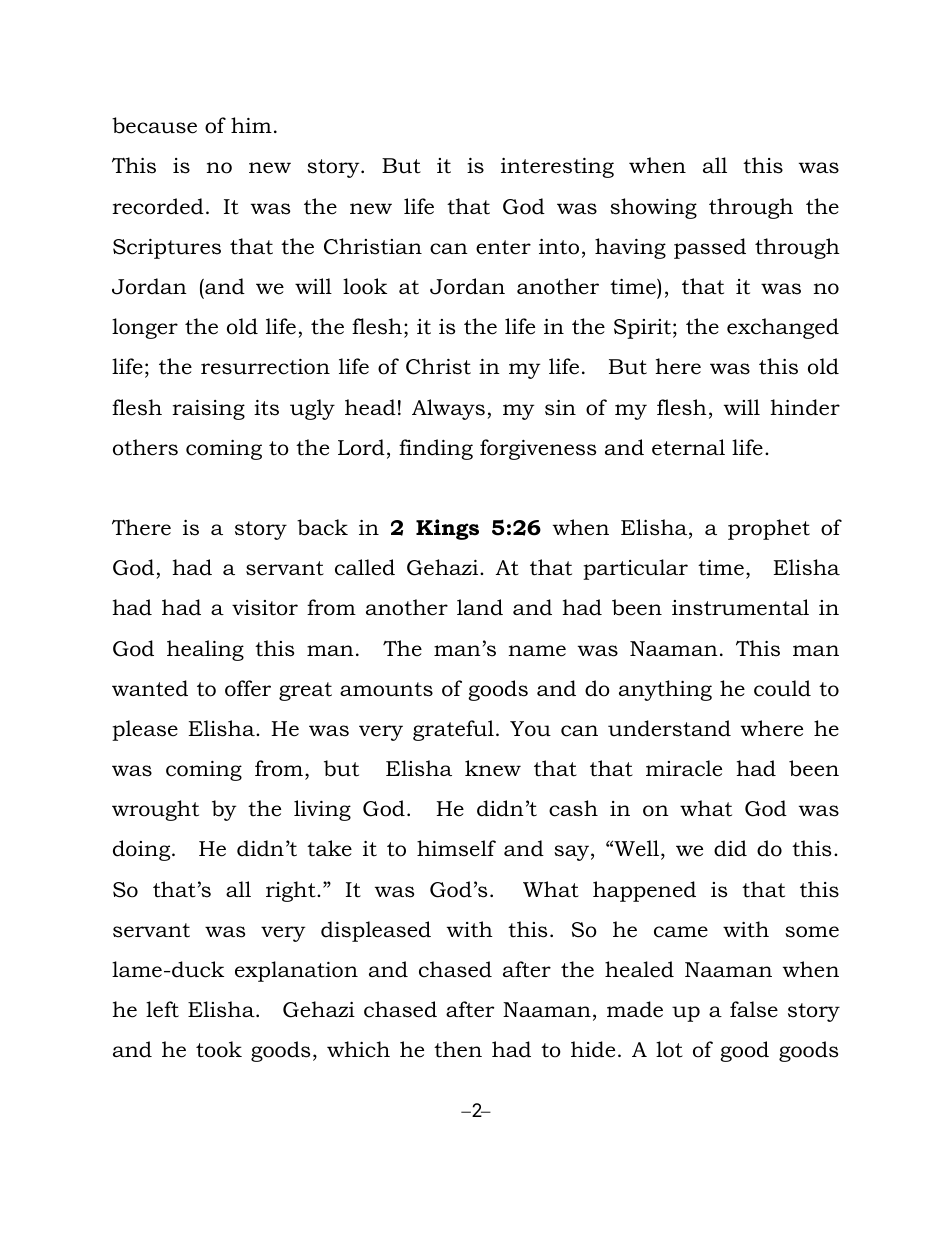 The height and width of the page is (1233, 952). Describe the element at coordinates (458, 1049) in the page. I see `then` at that location.
